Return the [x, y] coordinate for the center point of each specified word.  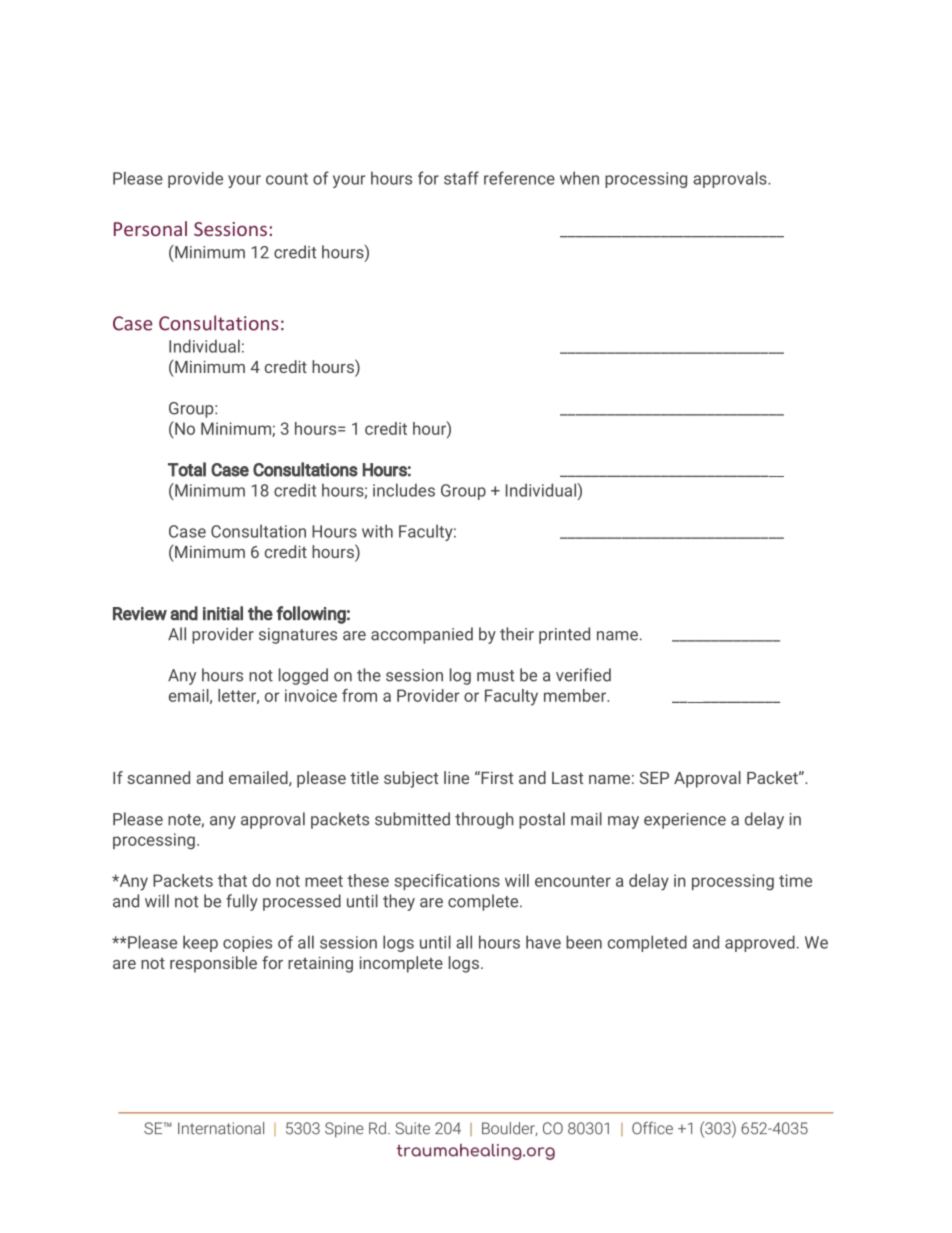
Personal [150, 228]
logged [303, 676]
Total [187, 469]
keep [200, 943]
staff [461, 178]
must [495, 676]
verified [583, 675]
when [579, 178]
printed [564, 635]
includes [404, 490]
